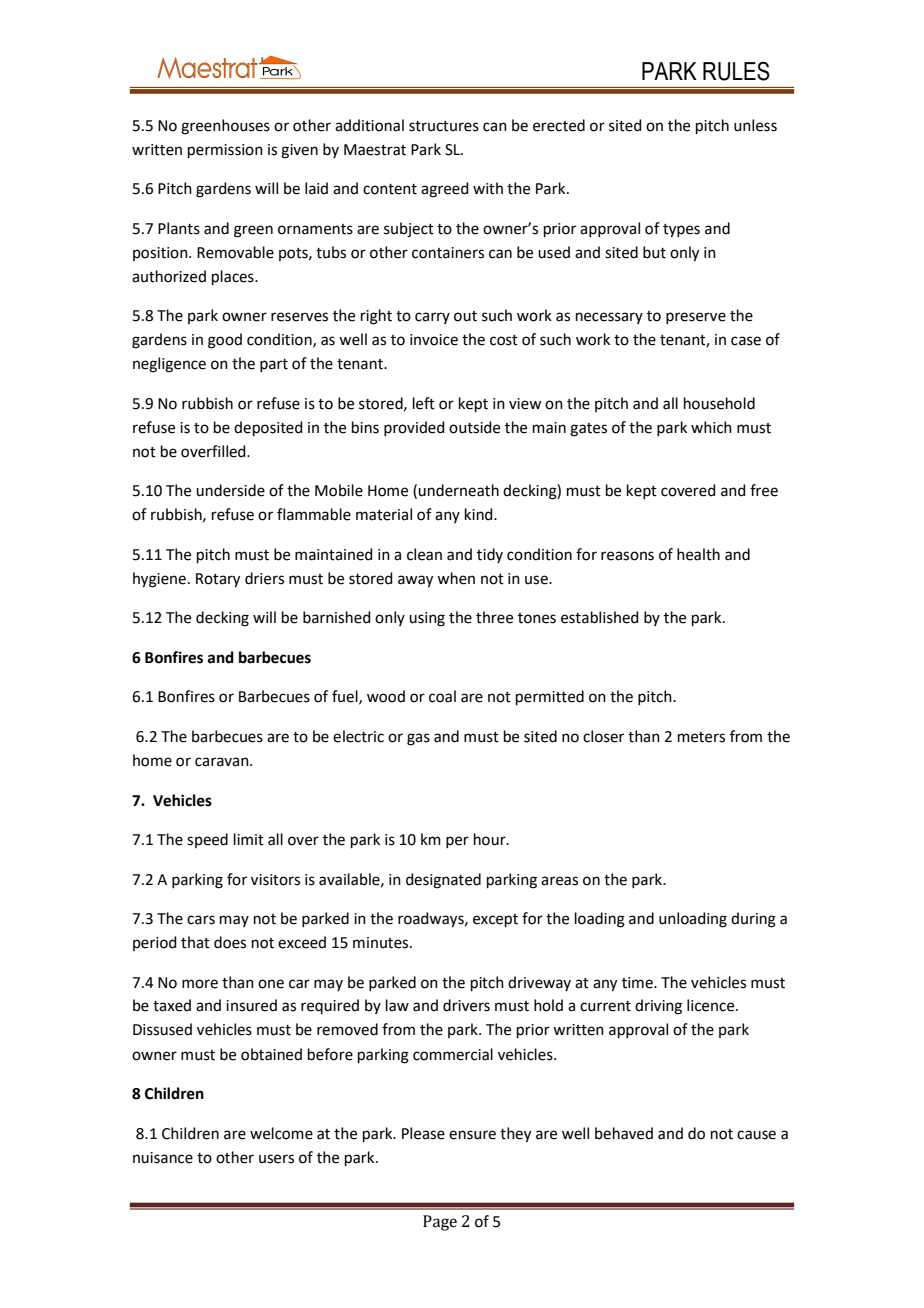 This screenshot has height=1308, width=924. I want to click on structures, so click(444, 126).
